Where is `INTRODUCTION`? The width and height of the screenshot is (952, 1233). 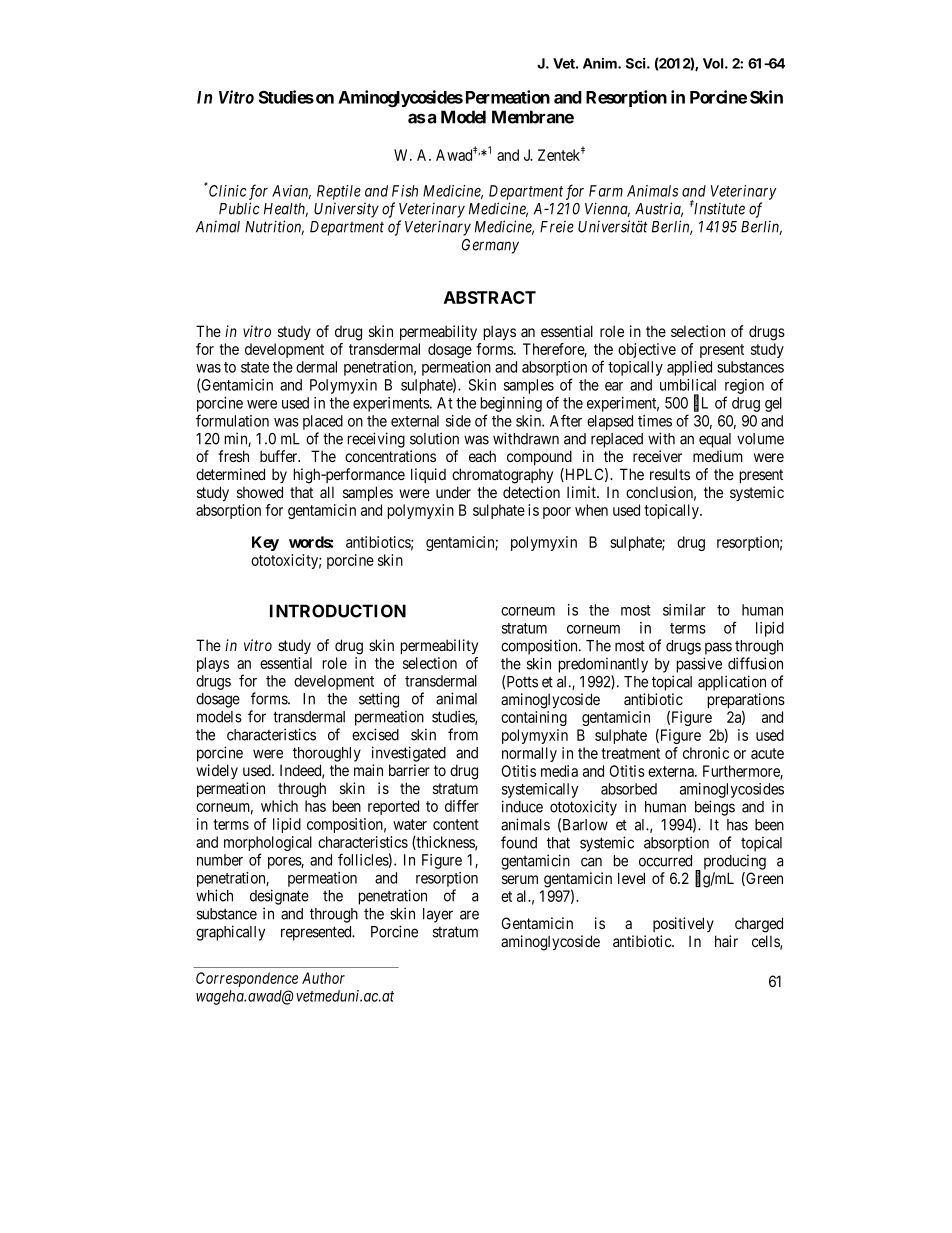 INTRODUCTION is located at coordinates (338, 611).
